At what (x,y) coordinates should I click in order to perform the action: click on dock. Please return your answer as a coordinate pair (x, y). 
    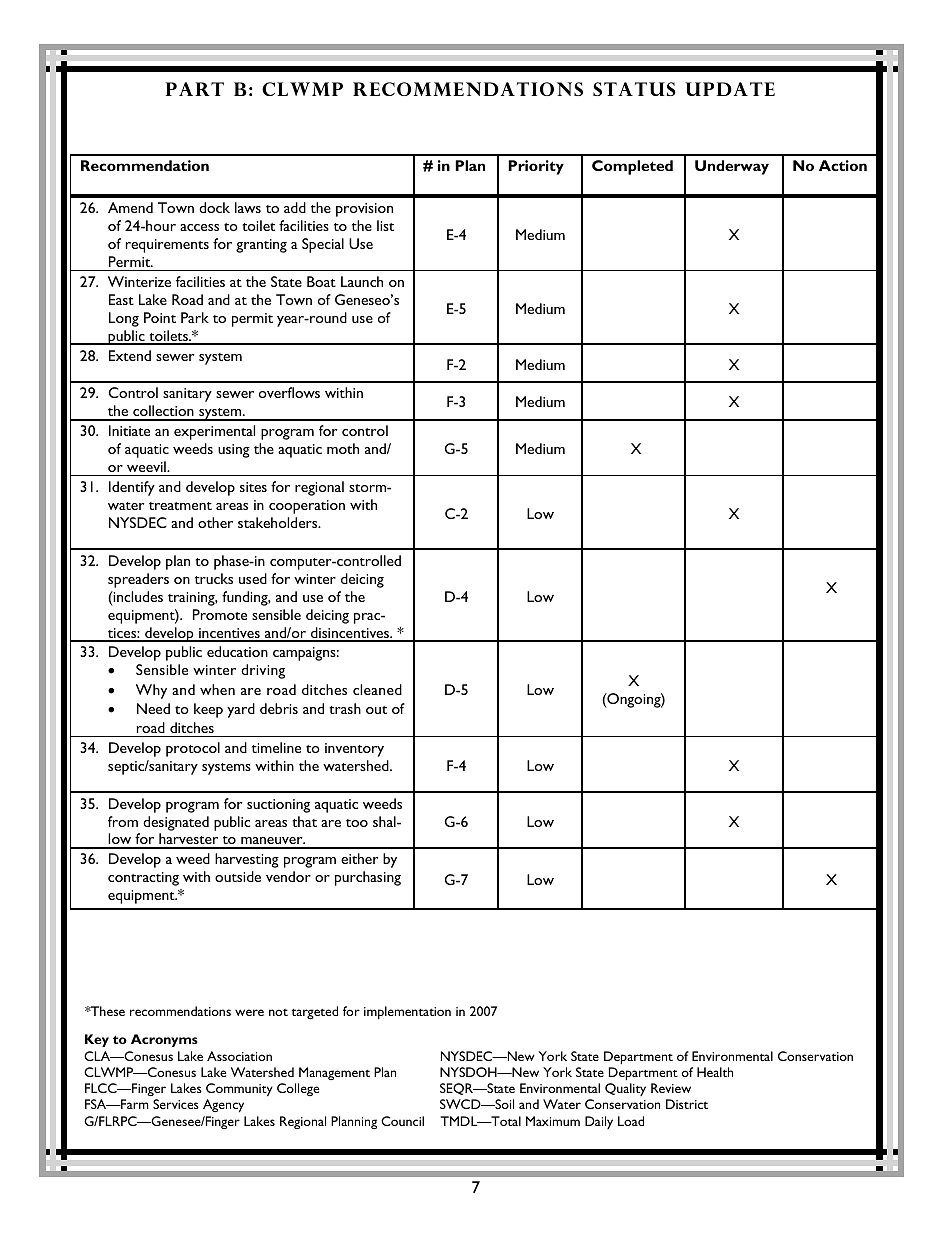
    Looking at the image, I should click on (214, 207).
